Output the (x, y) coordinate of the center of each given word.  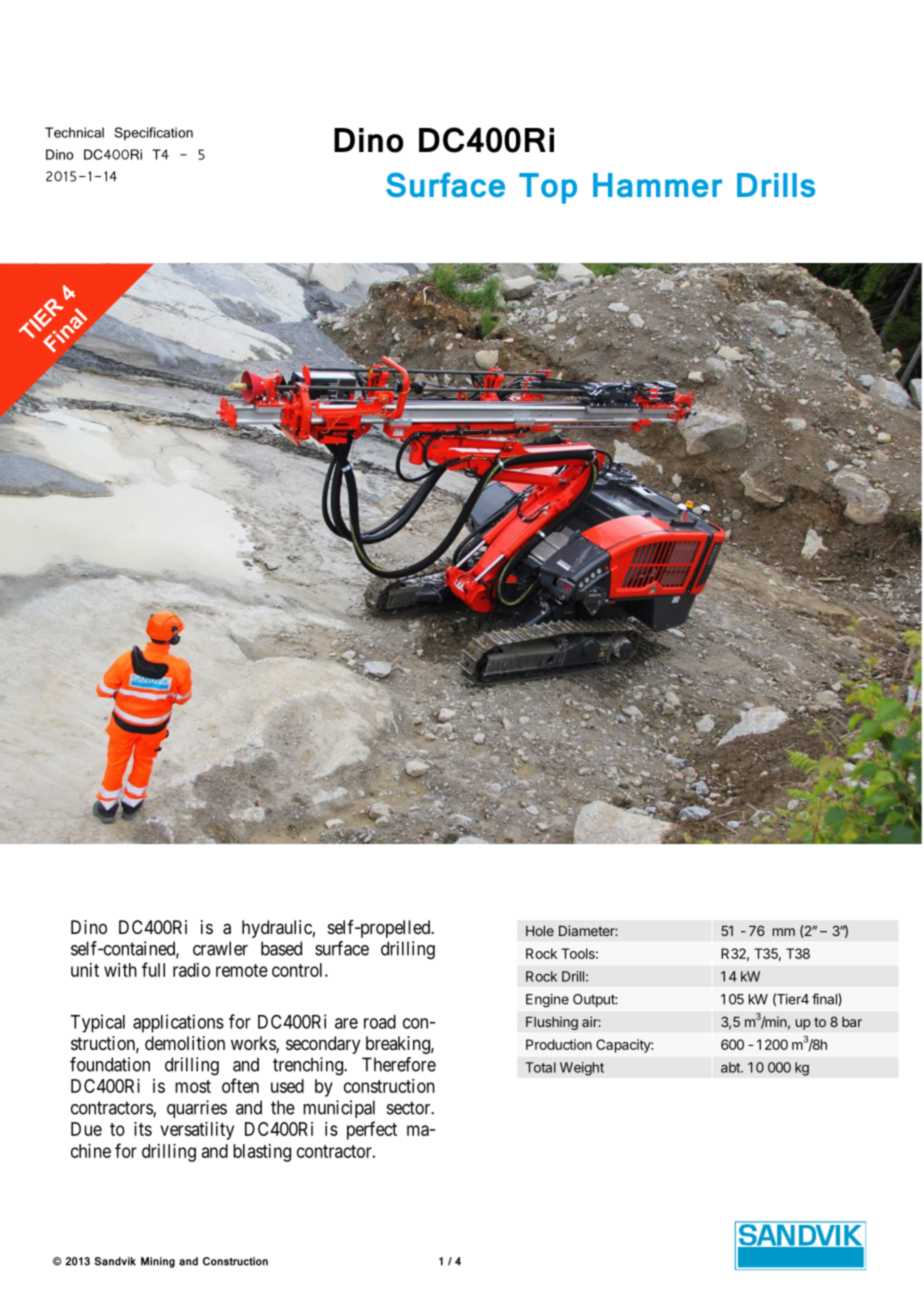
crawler (220, 948)
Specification (153, 134)
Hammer (657, 185)
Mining (158, 1262)
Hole (540, 931)
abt (731, 1067)
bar (852, 1022)
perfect (372, 1130)
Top (548, 188)
